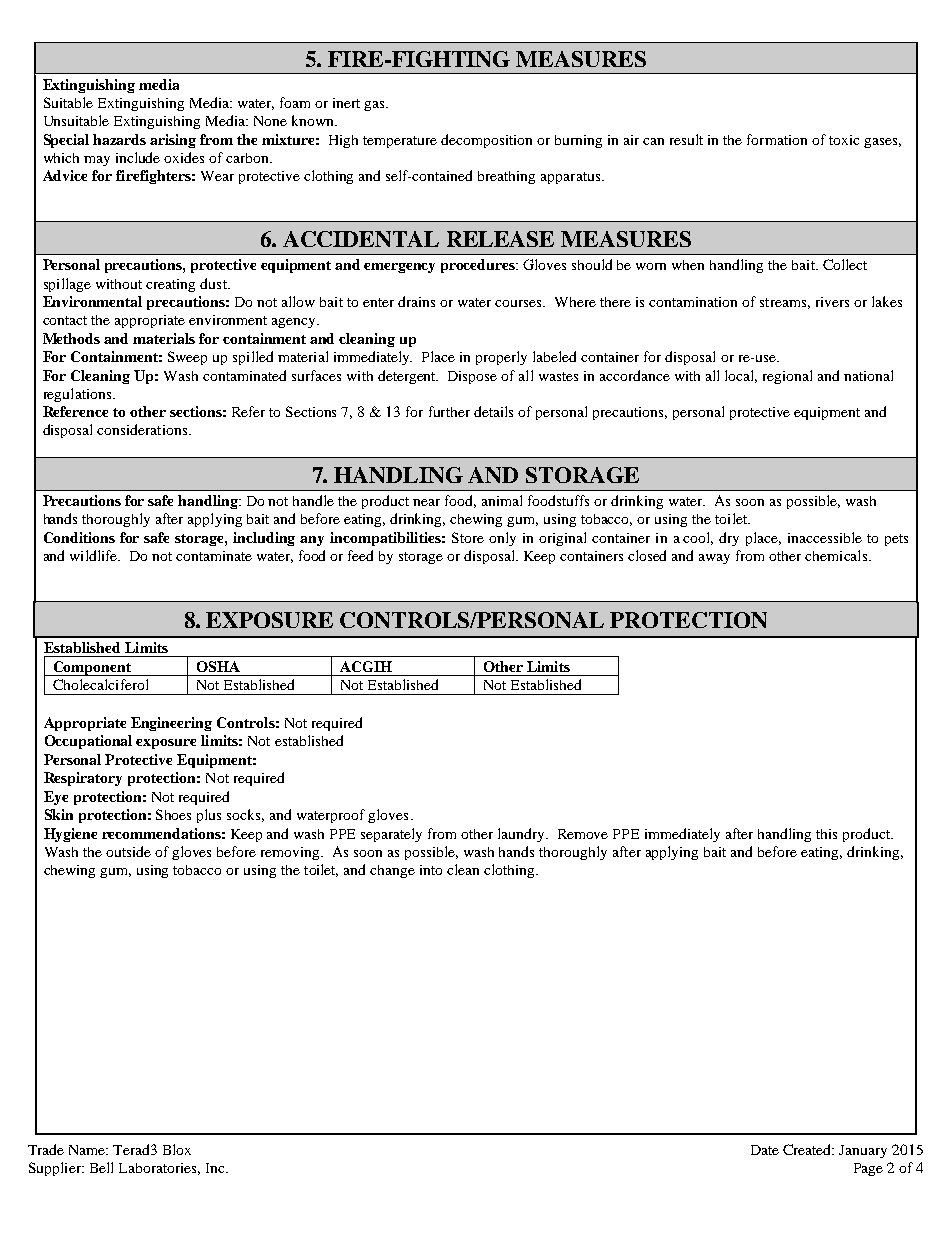 The width and height of the screenshot is (952, 1233). What do you see at coordinates (173, 141) in the screenshot?
I see `arising` at bounding box center [173, 141].
